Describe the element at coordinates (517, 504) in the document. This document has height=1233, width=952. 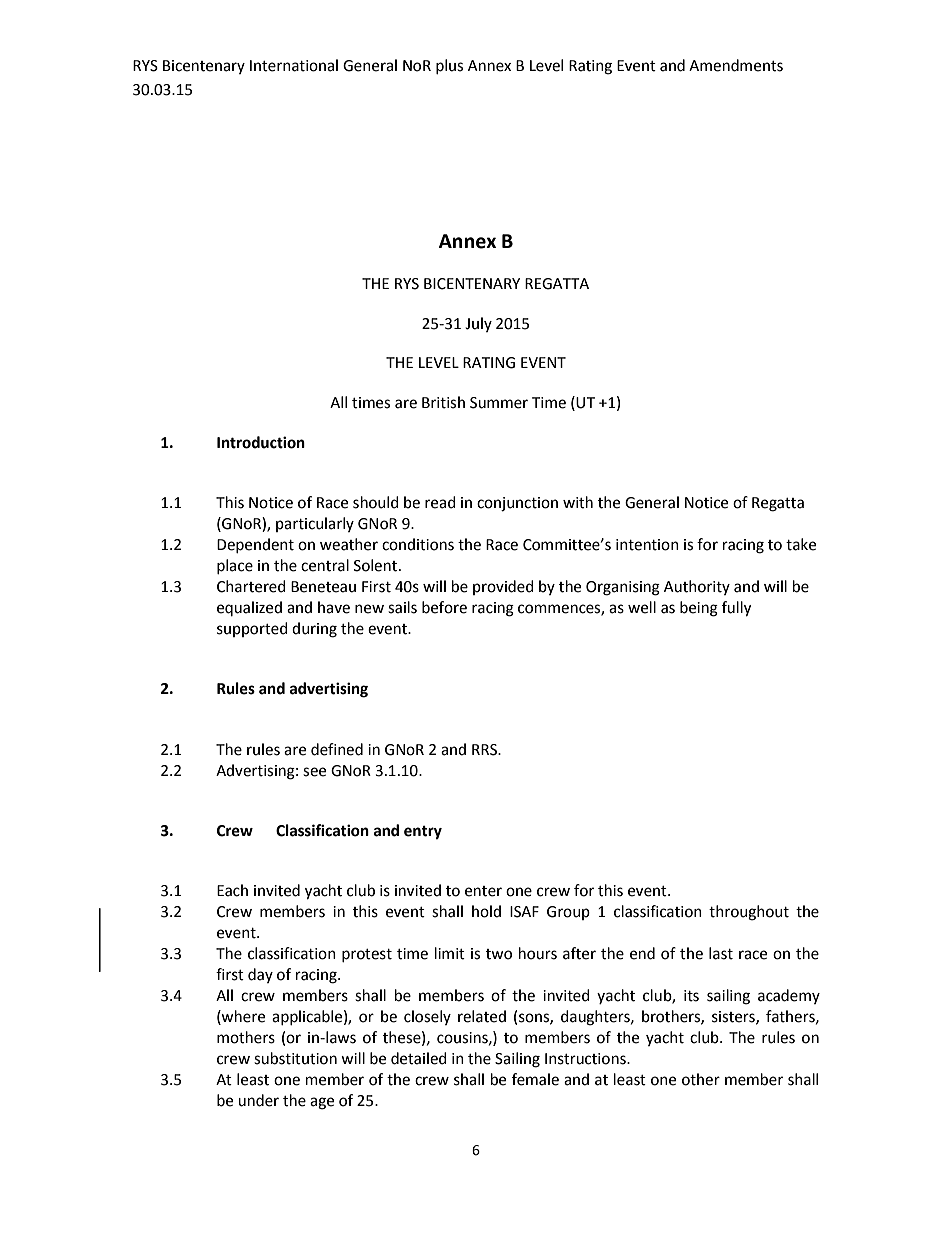
I see `conjunction` at that location.
